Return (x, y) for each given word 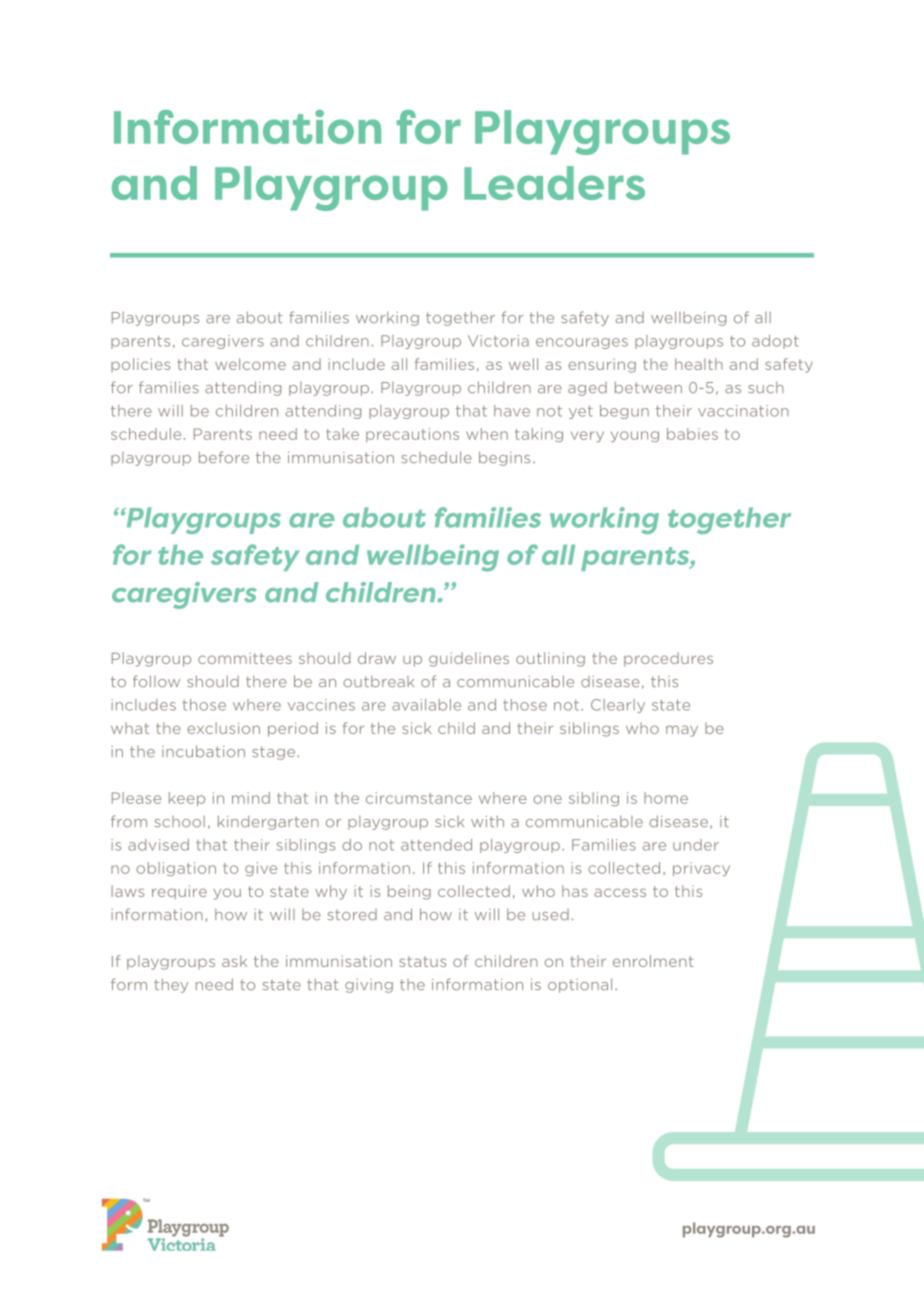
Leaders (554, 183)
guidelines (469, 659)
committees (245, 658)
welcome (250, 364)
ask (234, 961)
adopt (775, 342)
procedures (668, 659)
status (422, 961)
